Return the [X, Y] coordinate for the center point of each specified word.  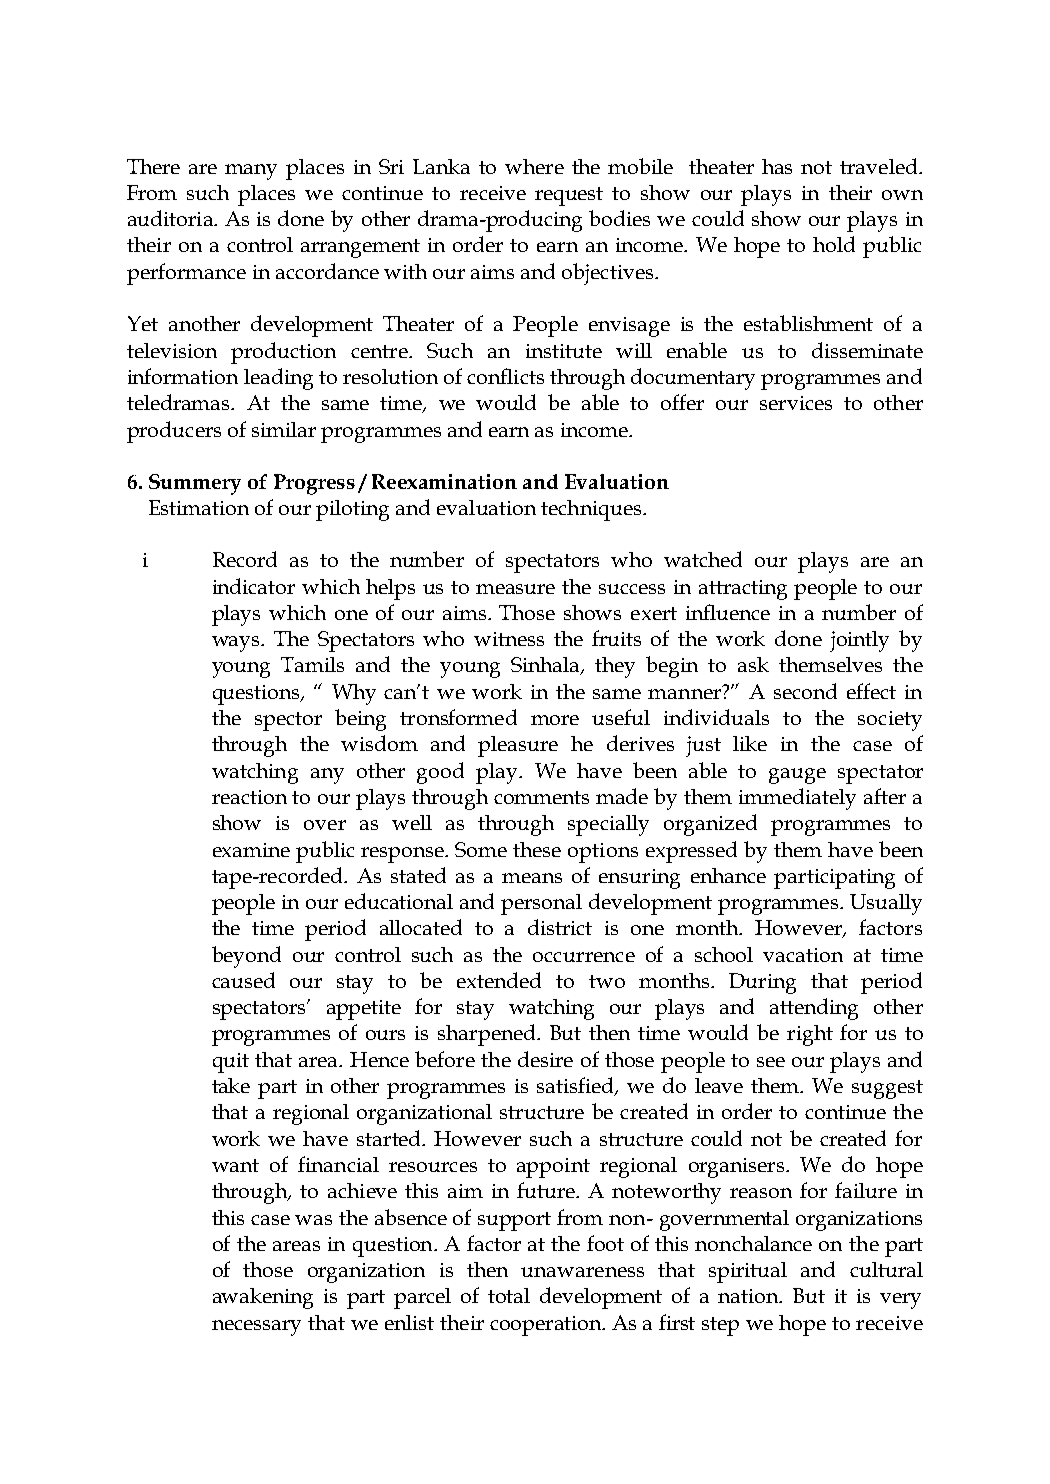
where [534, 166]
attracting [743, 590]
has [777, 166]
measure [515, 589]
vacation [803, 955]
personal [541, 904]
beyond [246, 957]
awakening [263, 1298]
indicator [254, 586]
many [251, 172]
